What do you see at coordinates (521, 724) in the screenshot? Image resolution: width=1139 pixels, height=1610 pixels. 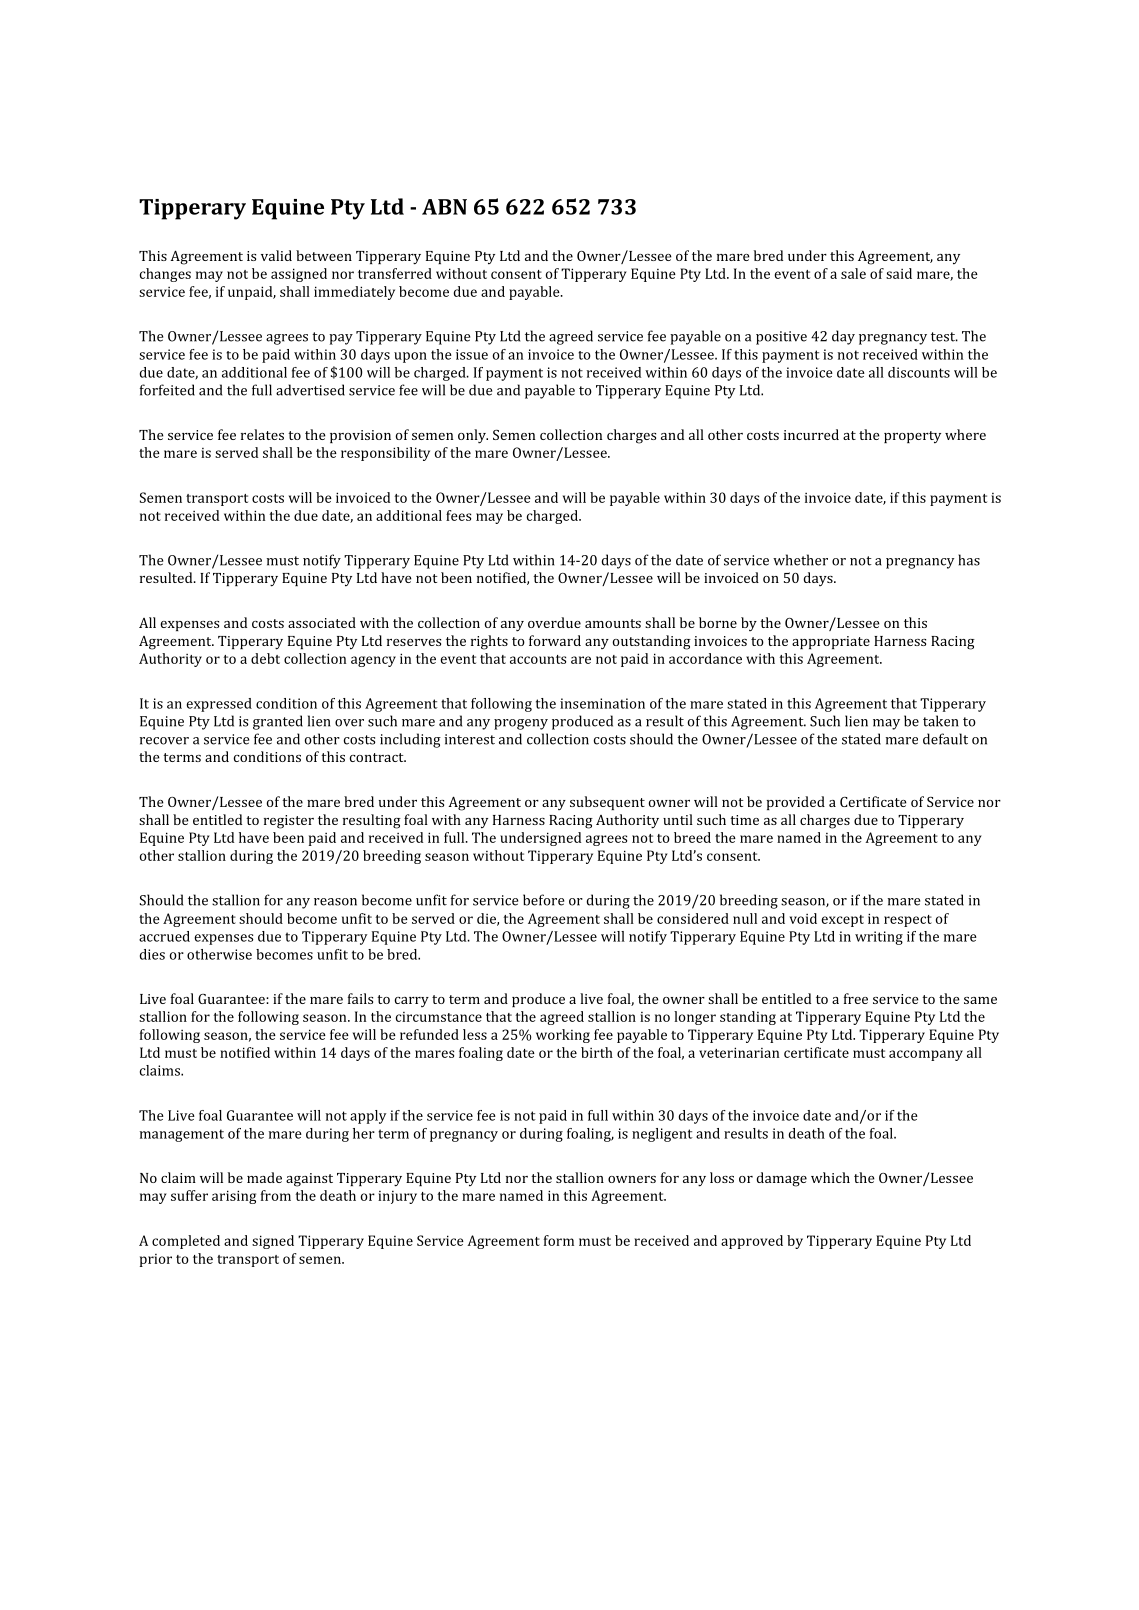 I see `progeny` at bounding box center [521, 724].
